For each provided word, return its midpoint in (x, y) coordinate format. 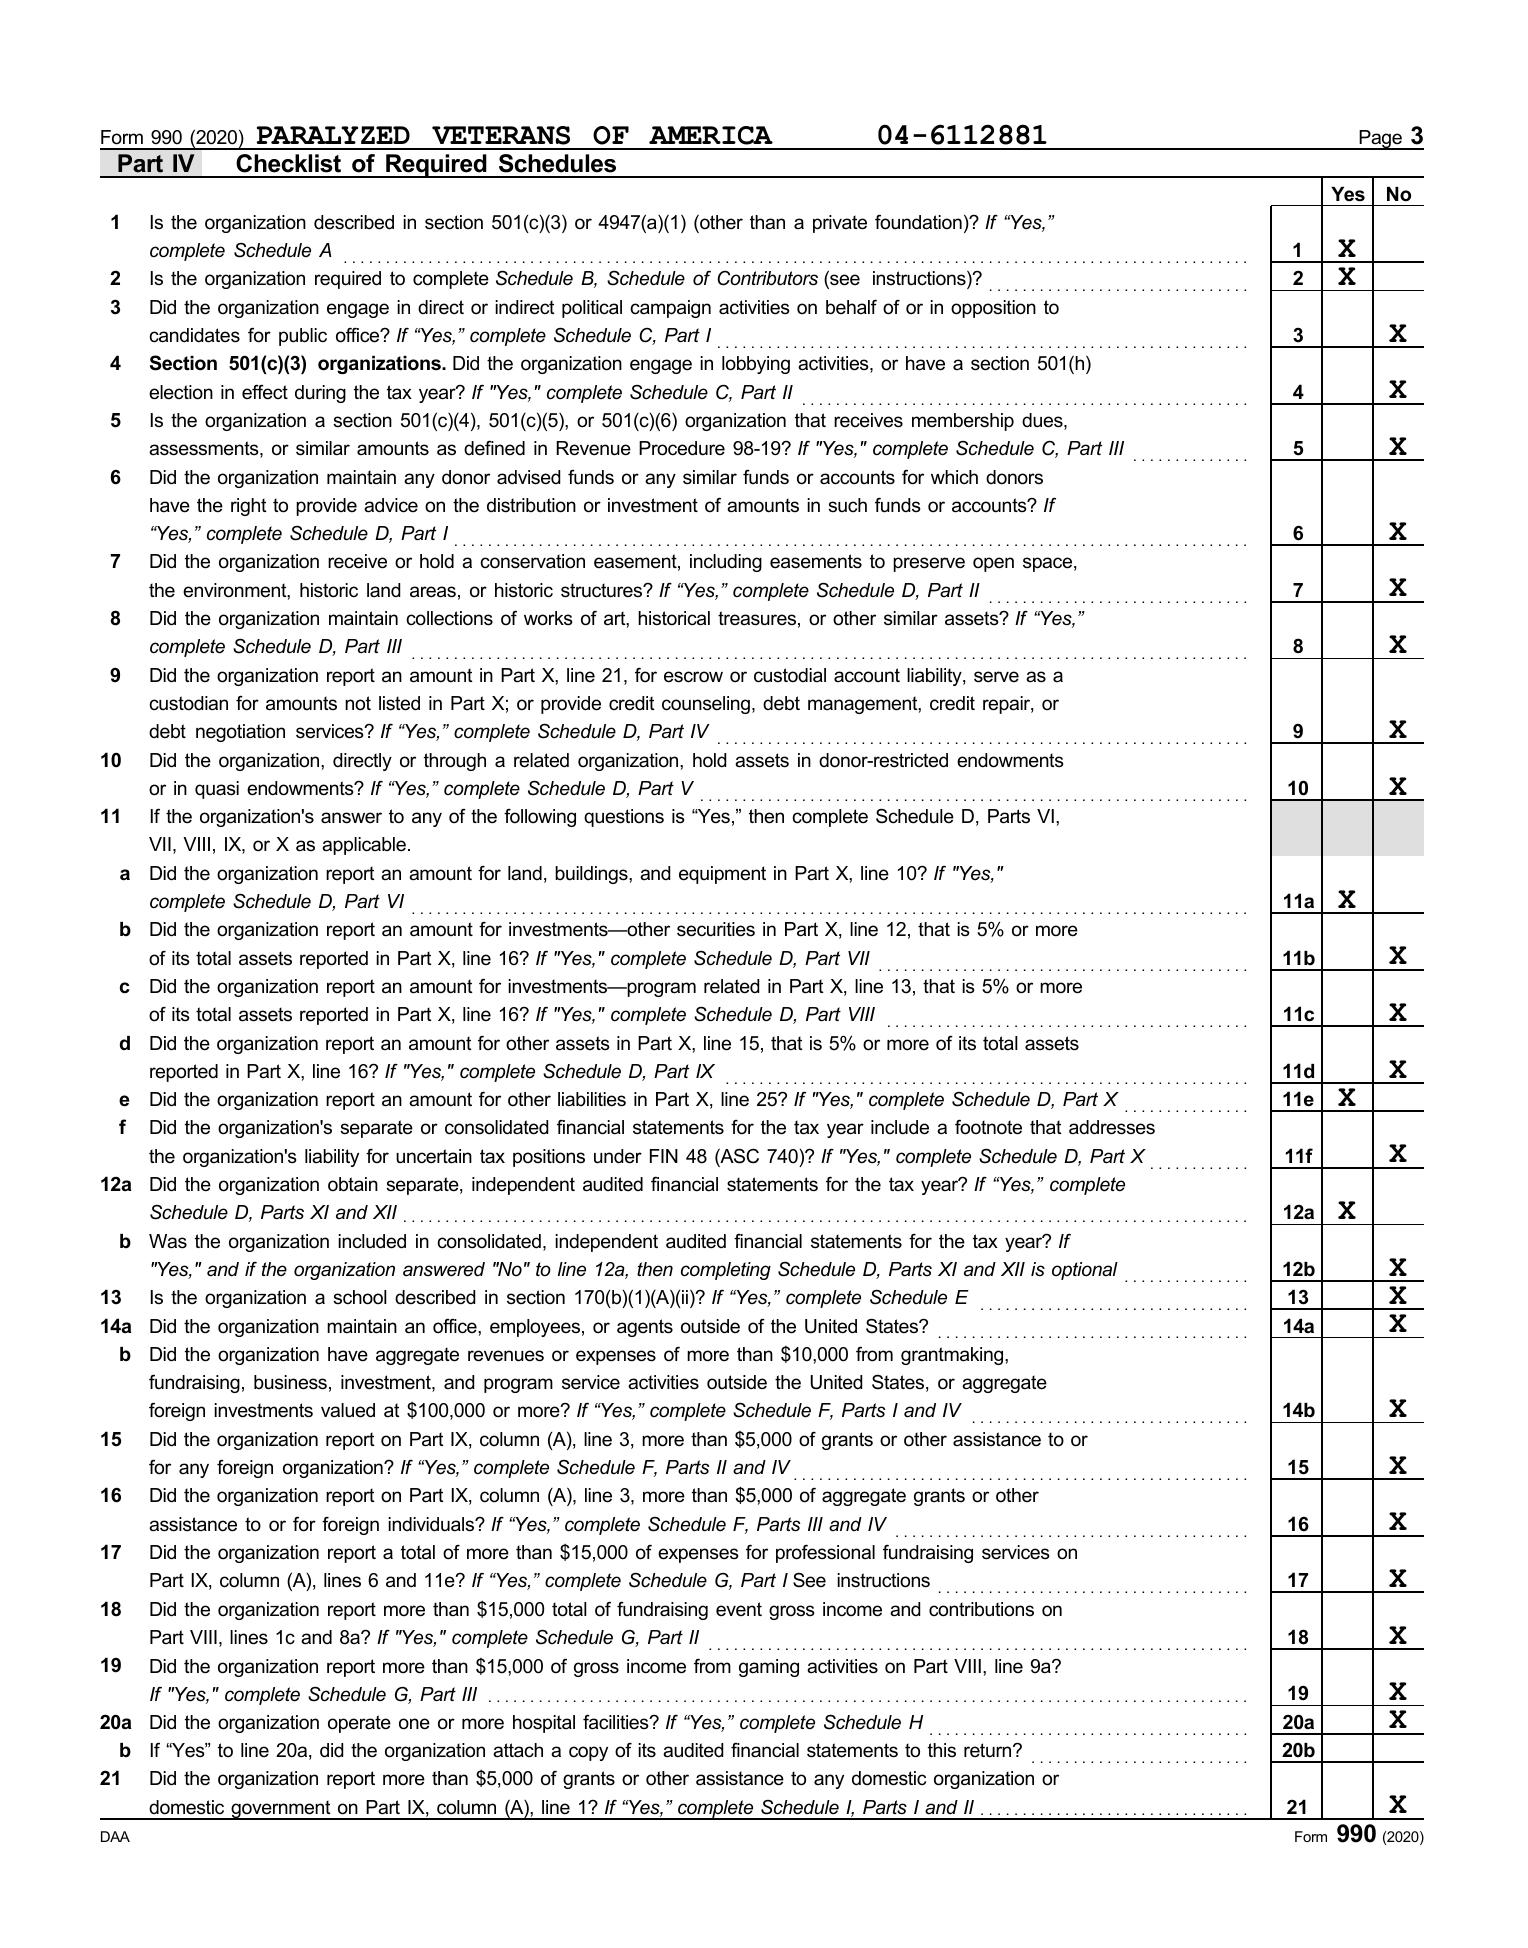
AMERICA (711, 135)
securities (716, 929)
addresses (1112, 1127)
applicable (364, 846)
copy (588, 1753)
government (281, 1810)
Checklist (288, 163)
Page (1380, 140)
